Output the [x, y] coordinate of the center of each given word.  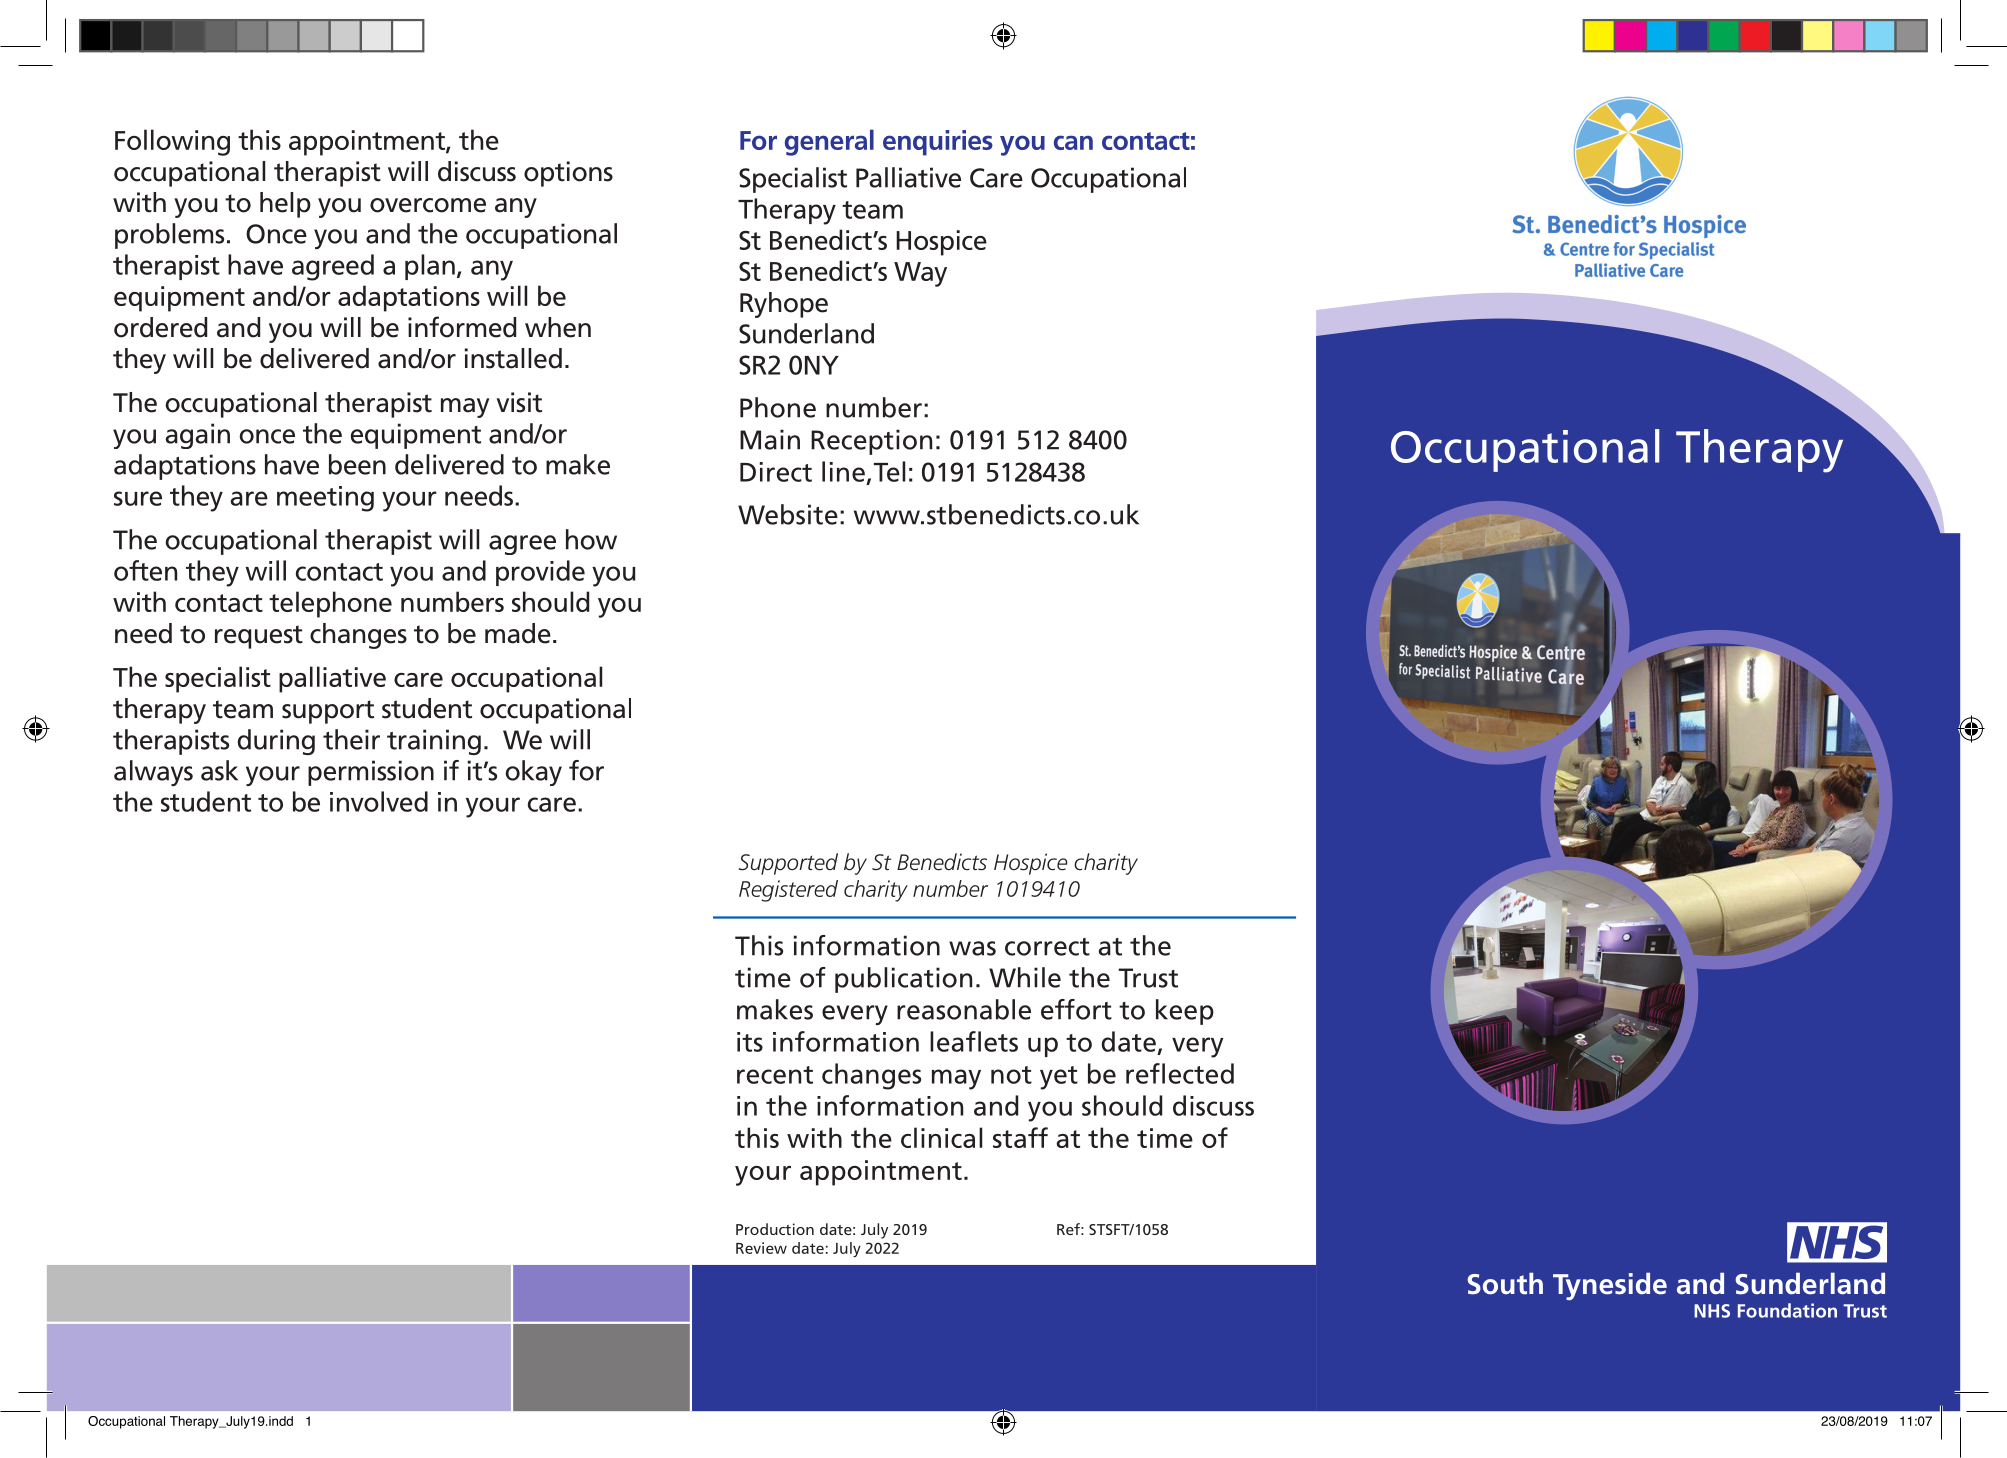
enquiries [938, 143]
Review [761, 1248]
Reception [871, 442]
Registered [788, 891]
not [1011, 1075]
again [198, 436]
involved [379, 801]
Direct [776, 472]
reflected [1180, 1073]
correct [1047, 947]
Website [788, 514]
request [259, 637]
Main [770, 439]
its [750, 1042]
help [285, 205]
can [1073, 142]
